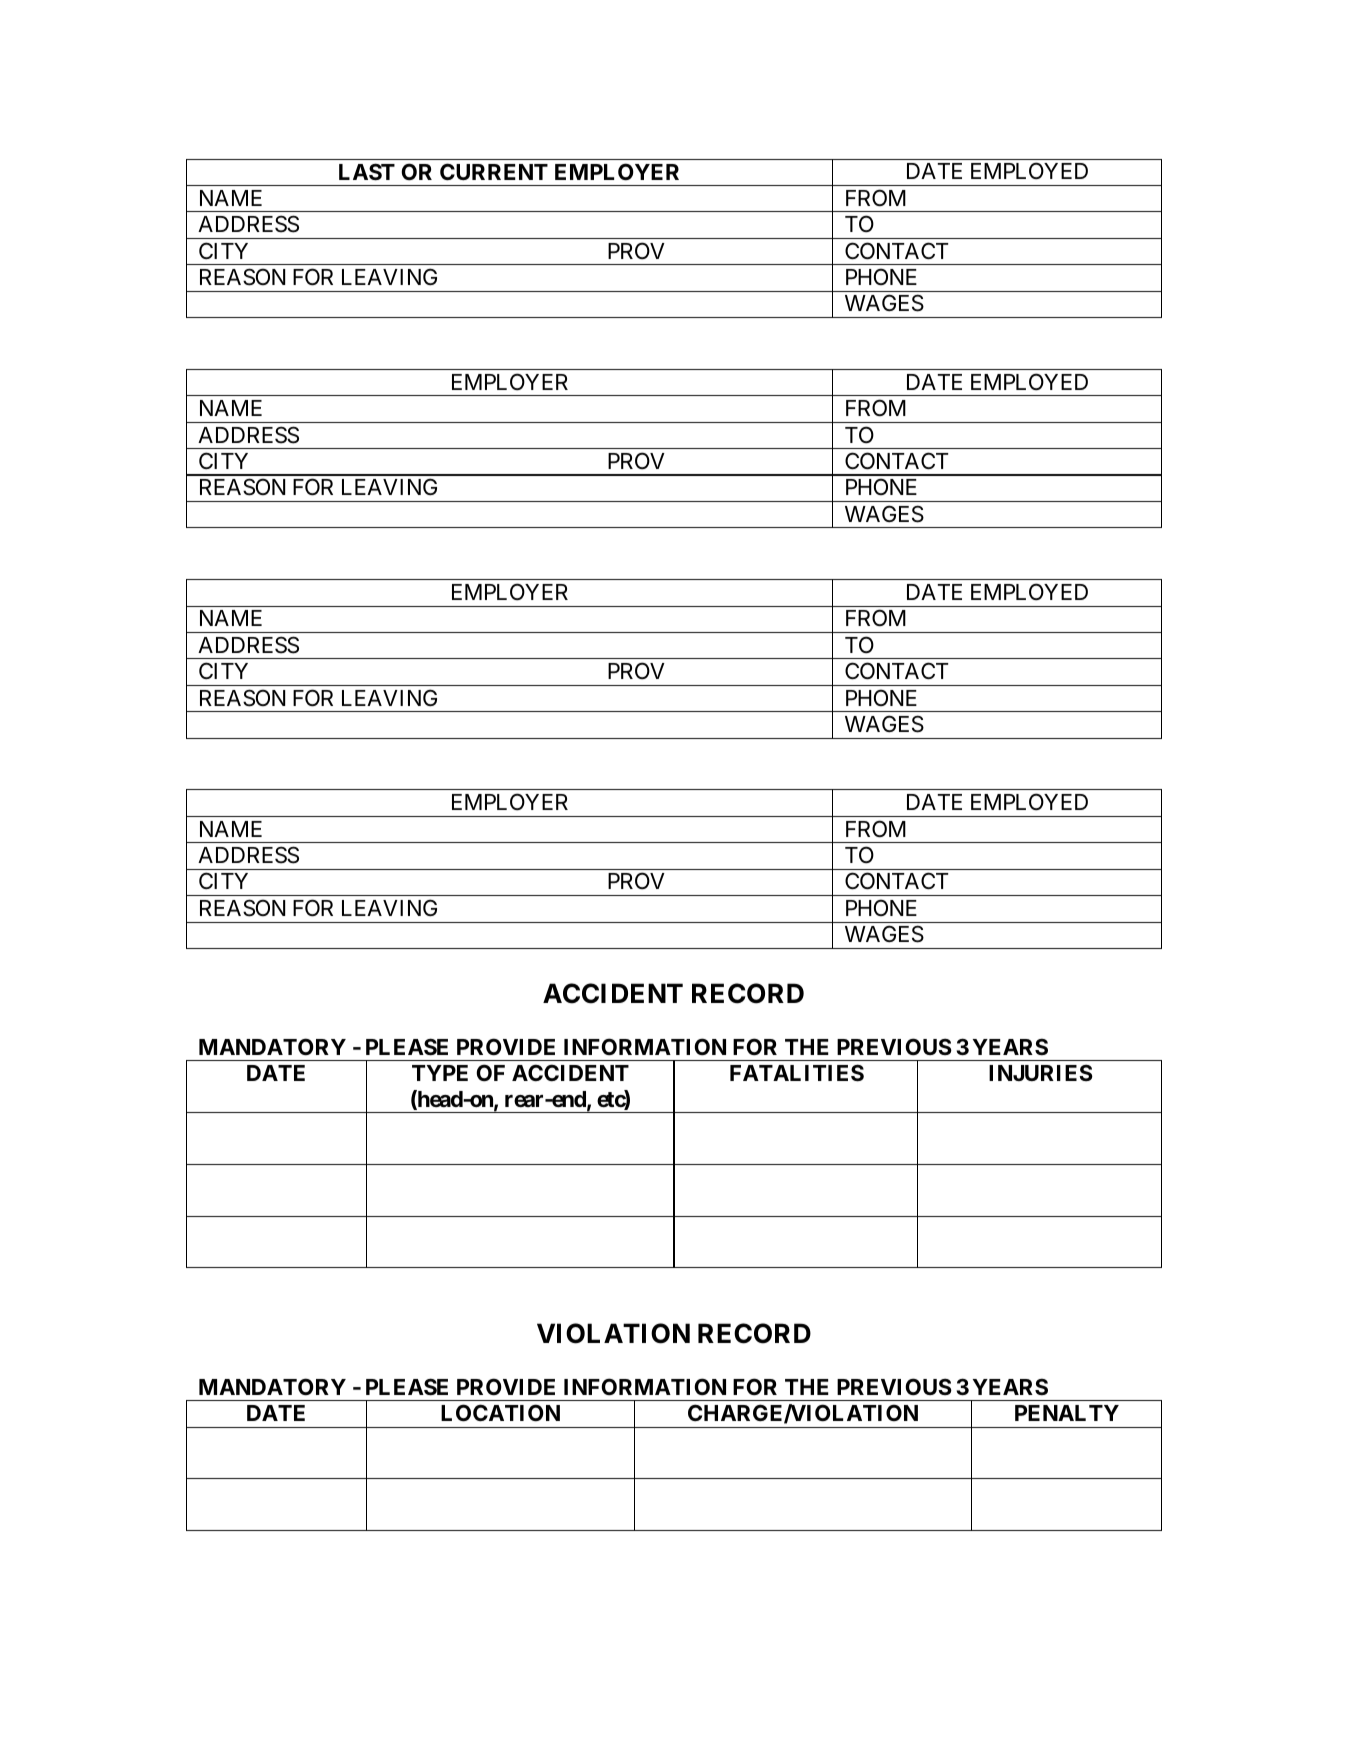 The height and width of the page is (1744, 1348). Describe the element at coordinates (367, 172) in the page. I see `LAST` at that location.
